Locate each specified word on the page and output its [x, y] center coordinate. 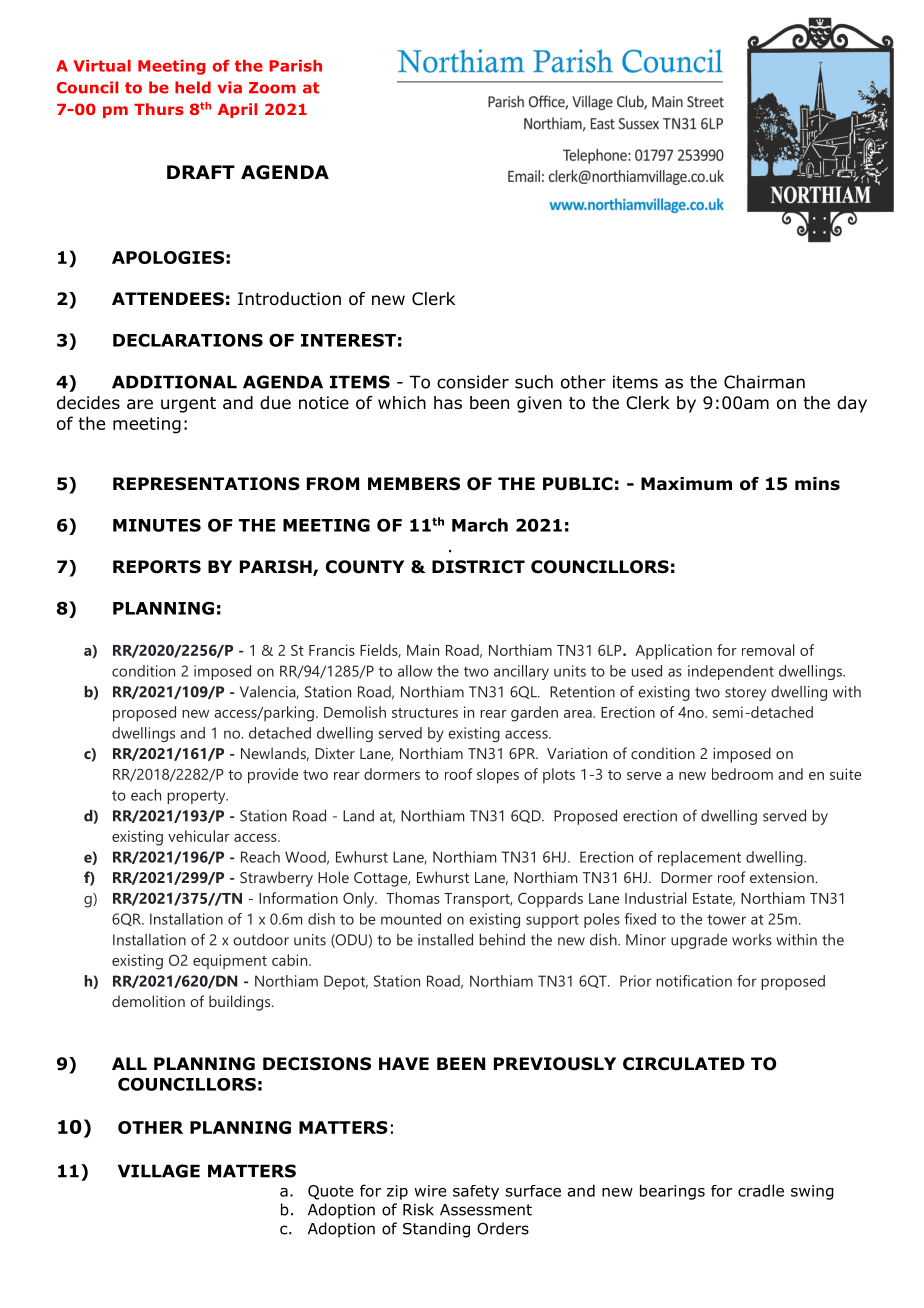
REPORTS [157, 567]
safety [476, 1192]
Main [423, 650]
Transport [478, 900]
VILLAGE [159, 1171]
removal [768, 650]
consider [473, 382]
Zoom [272, 88]
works [752, 940]
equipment [230, 962]
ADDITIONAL [174, 382]
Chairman [764, 382]
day [852, 404]
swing [812, 1192]
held [193, 87]
